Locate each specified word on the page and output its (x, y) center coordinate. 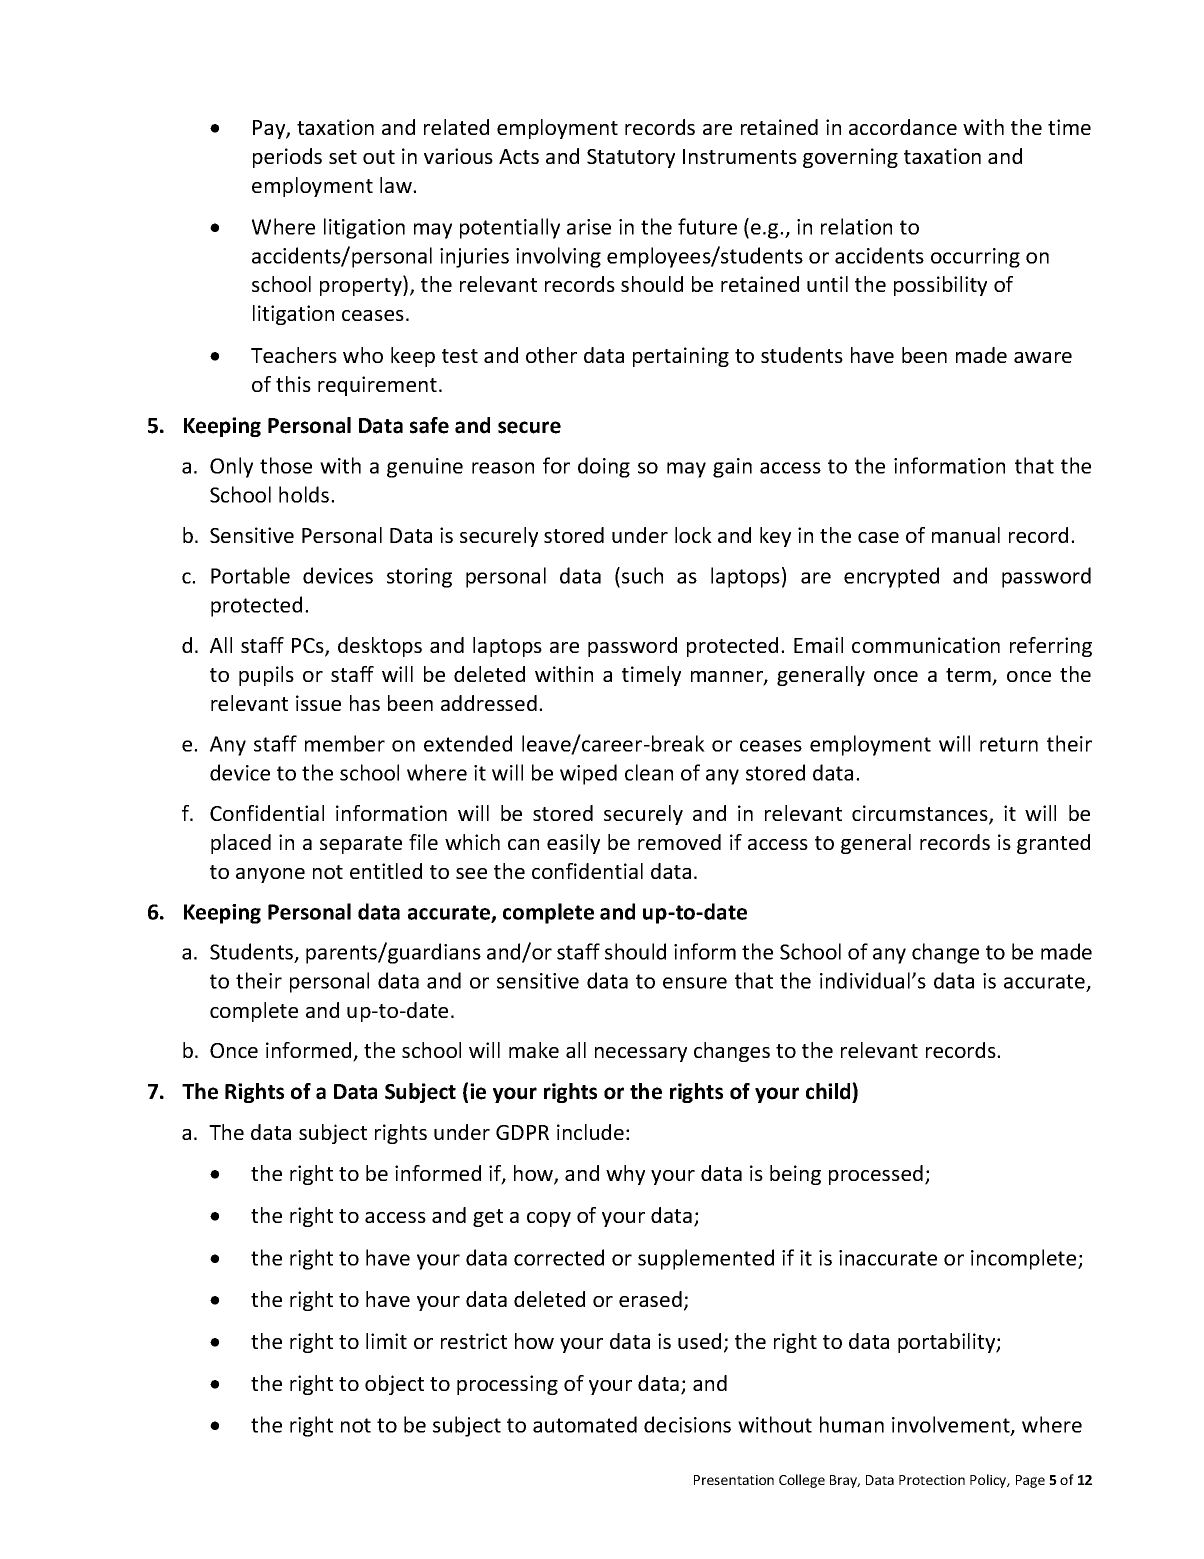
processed (876, 1175)
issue (318, 703)
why (625, 1175)
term (969, 676)
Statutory (631, 158)
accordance (903, 127)
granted (1053, 844)
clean (649, 772)
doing (604, 467)
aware (1043, 357)
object (394, 1385)
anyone (270, 875)
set (343, 157)
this (293, 384)
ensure (695, 983)
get (488, 1218)
